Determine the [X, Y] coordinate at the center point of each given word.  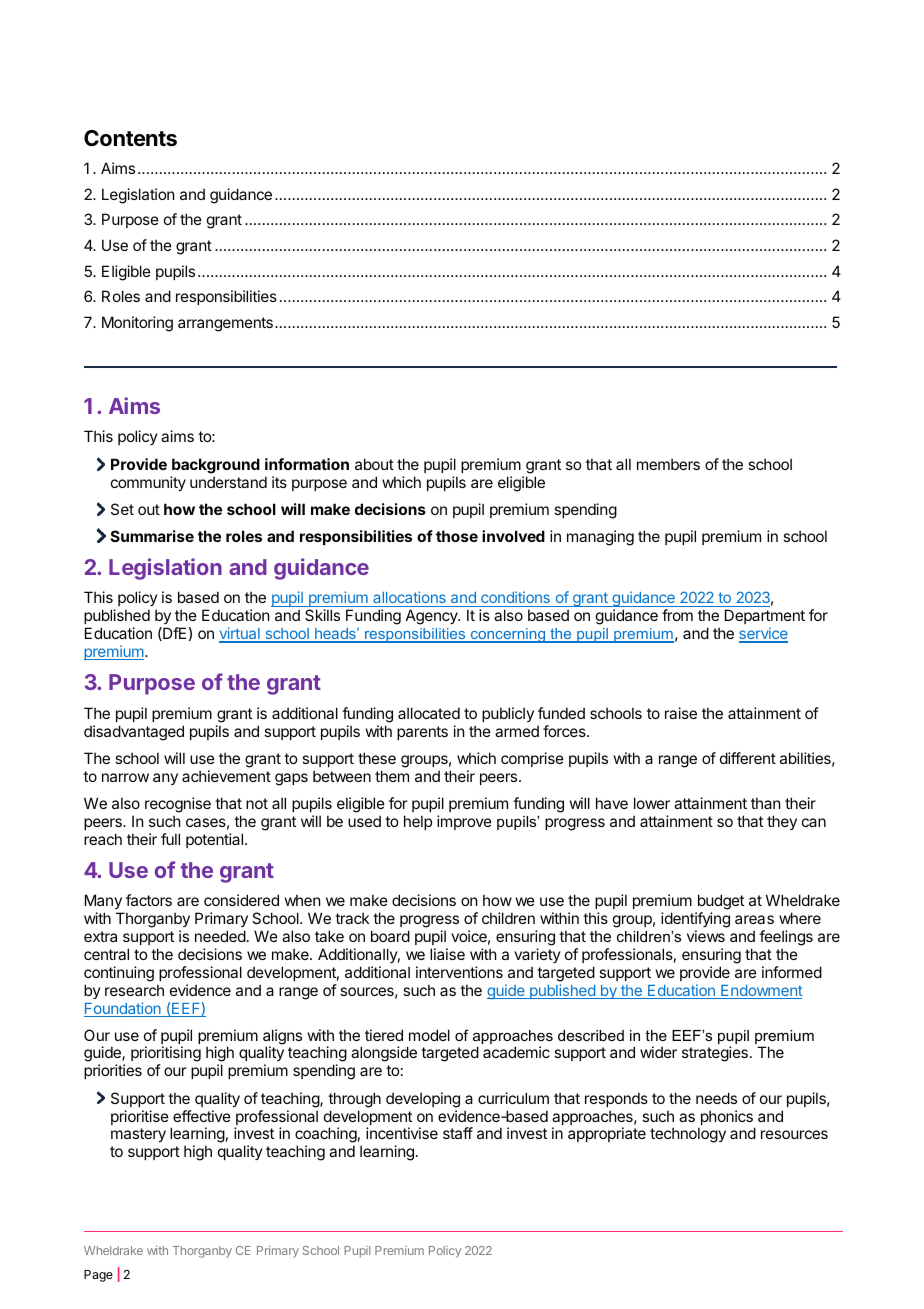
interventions [459, 972]
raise [681, 713]
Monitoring [137, 324]
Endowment [761, 992]
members [668, 464]
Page [98, 1276]
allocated [429, 713]
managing [600, 538]
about [374, 464]
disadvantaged [134, 733]
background [216, 466]
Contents [130, 138]
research [134, 990]
